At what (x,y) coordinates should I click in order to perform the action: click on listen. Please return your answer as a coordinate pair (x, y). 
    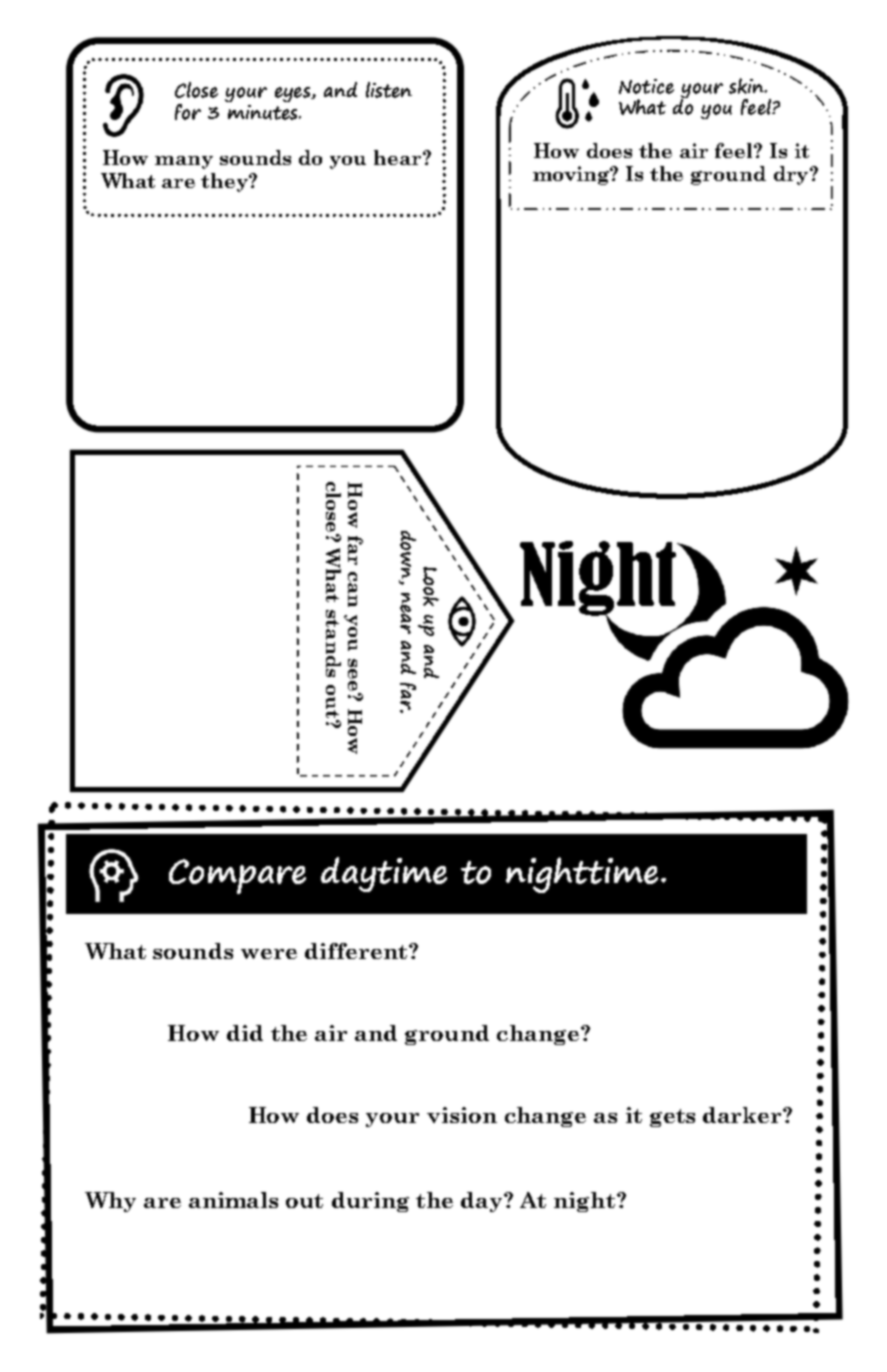
    Looking at the image, I should click on (389, 90).
